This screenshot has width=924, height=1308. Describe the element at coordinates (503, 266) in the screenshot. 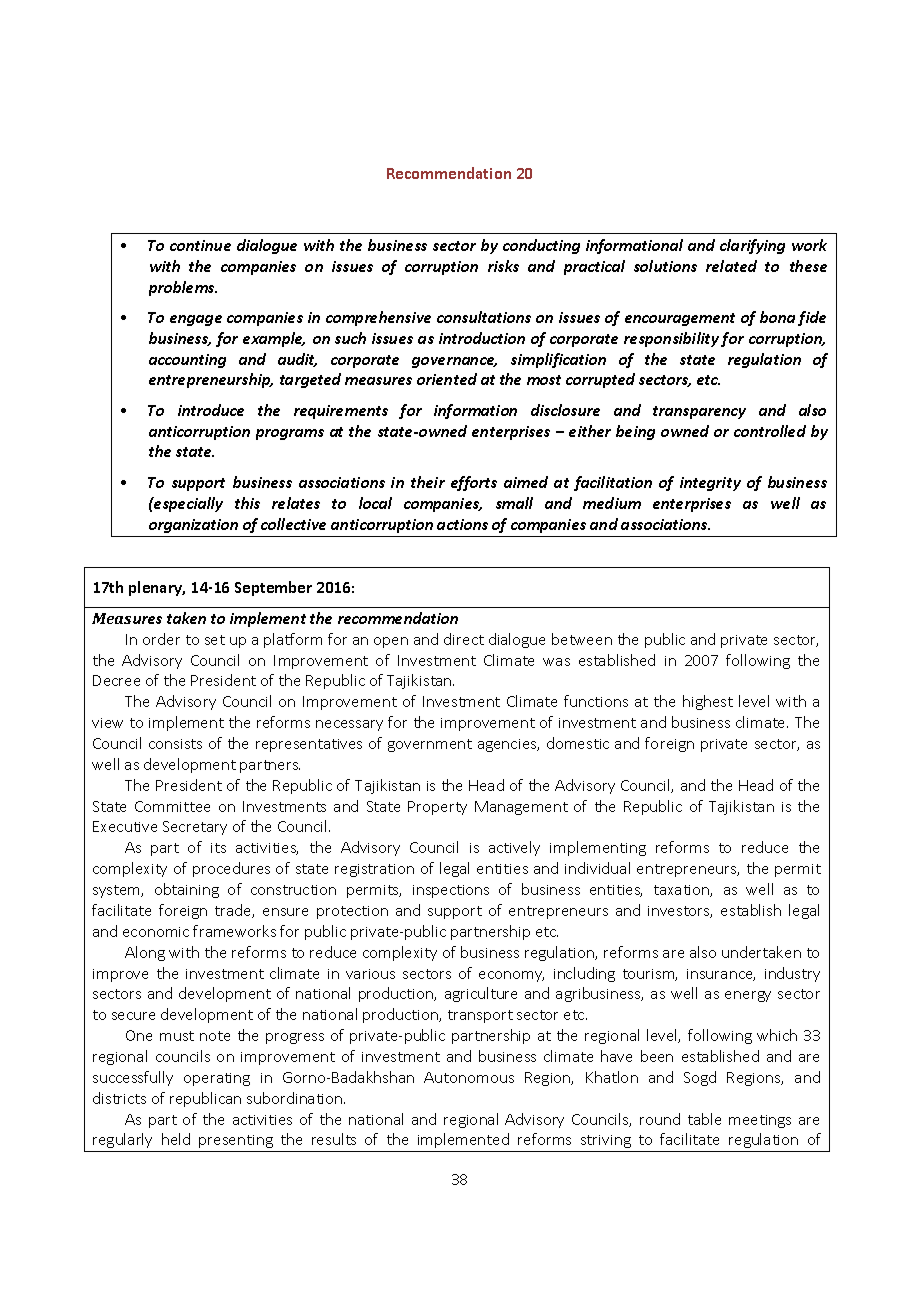

I see `risks` at that location.
